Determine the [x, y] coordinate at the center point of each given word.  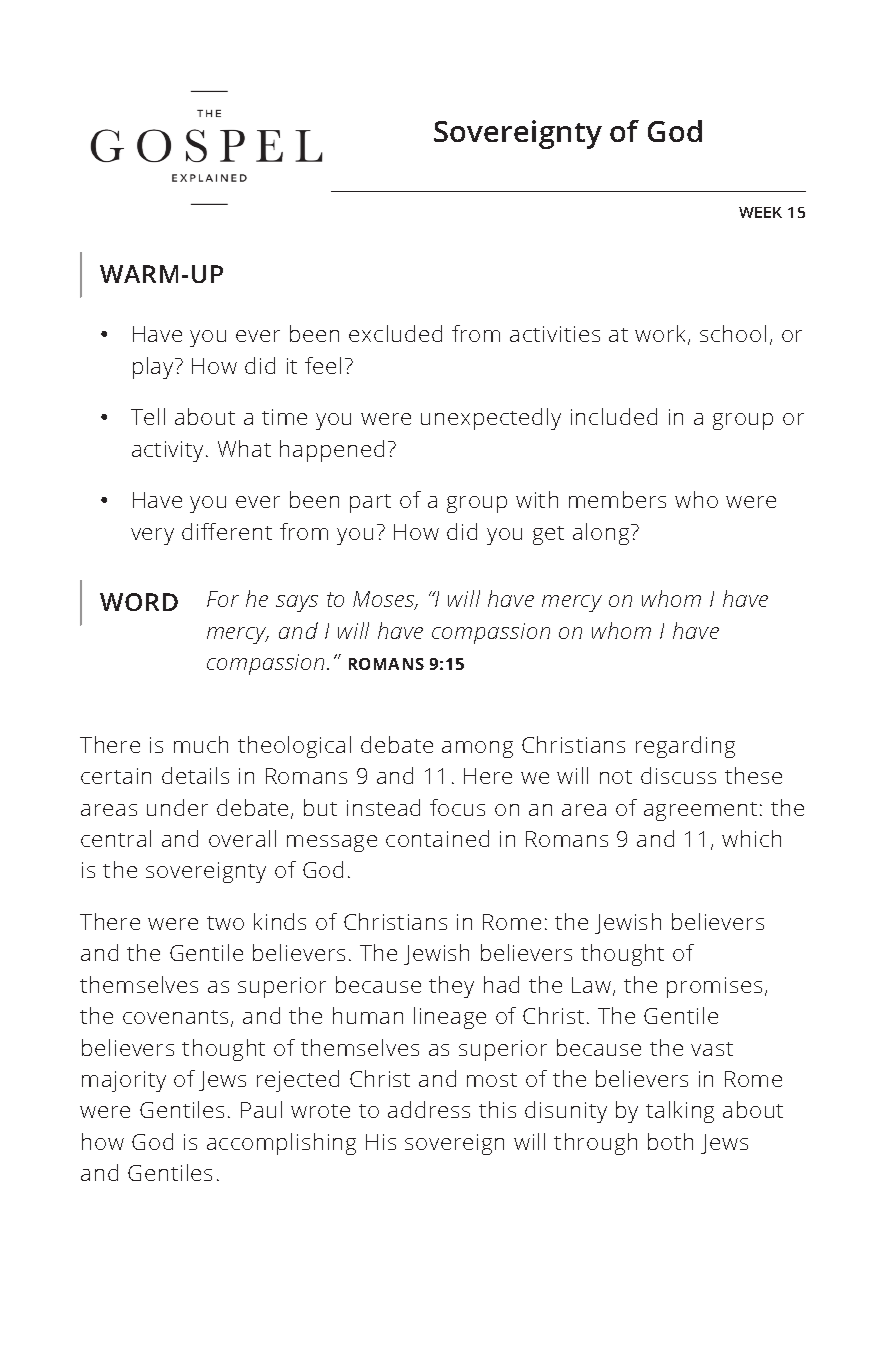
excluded [395, 333]
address [429, 1109]
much [201, 744]
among [477, 749]
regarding [685, 747]
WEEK [760, 212]
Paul [261, 1109]
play [154, 368]
